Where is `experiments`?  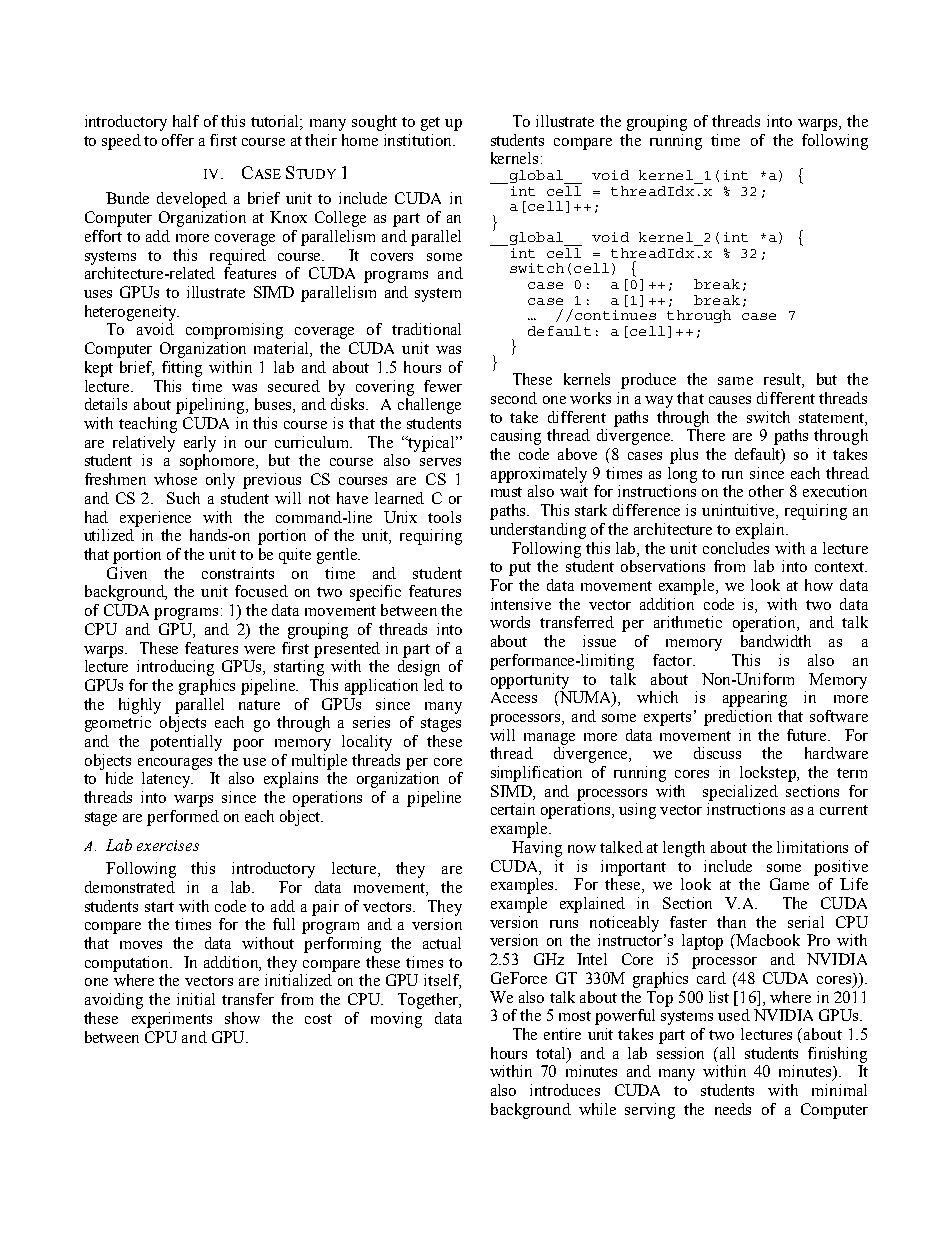
experiments is located at coordinates (172, 1020).
